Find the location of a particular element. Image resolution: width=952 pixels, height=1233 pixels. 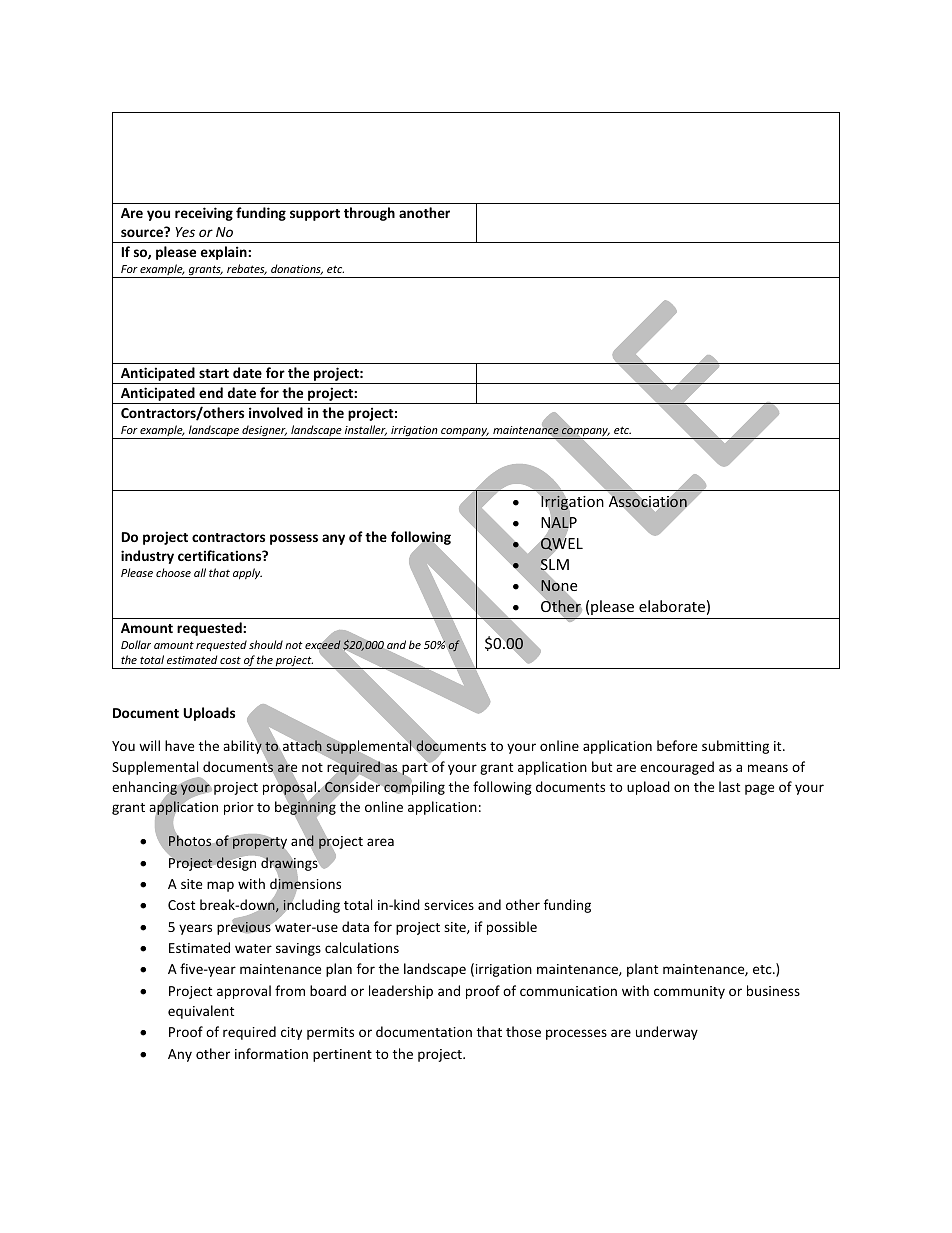

through is located at coordinates (369, 214).
